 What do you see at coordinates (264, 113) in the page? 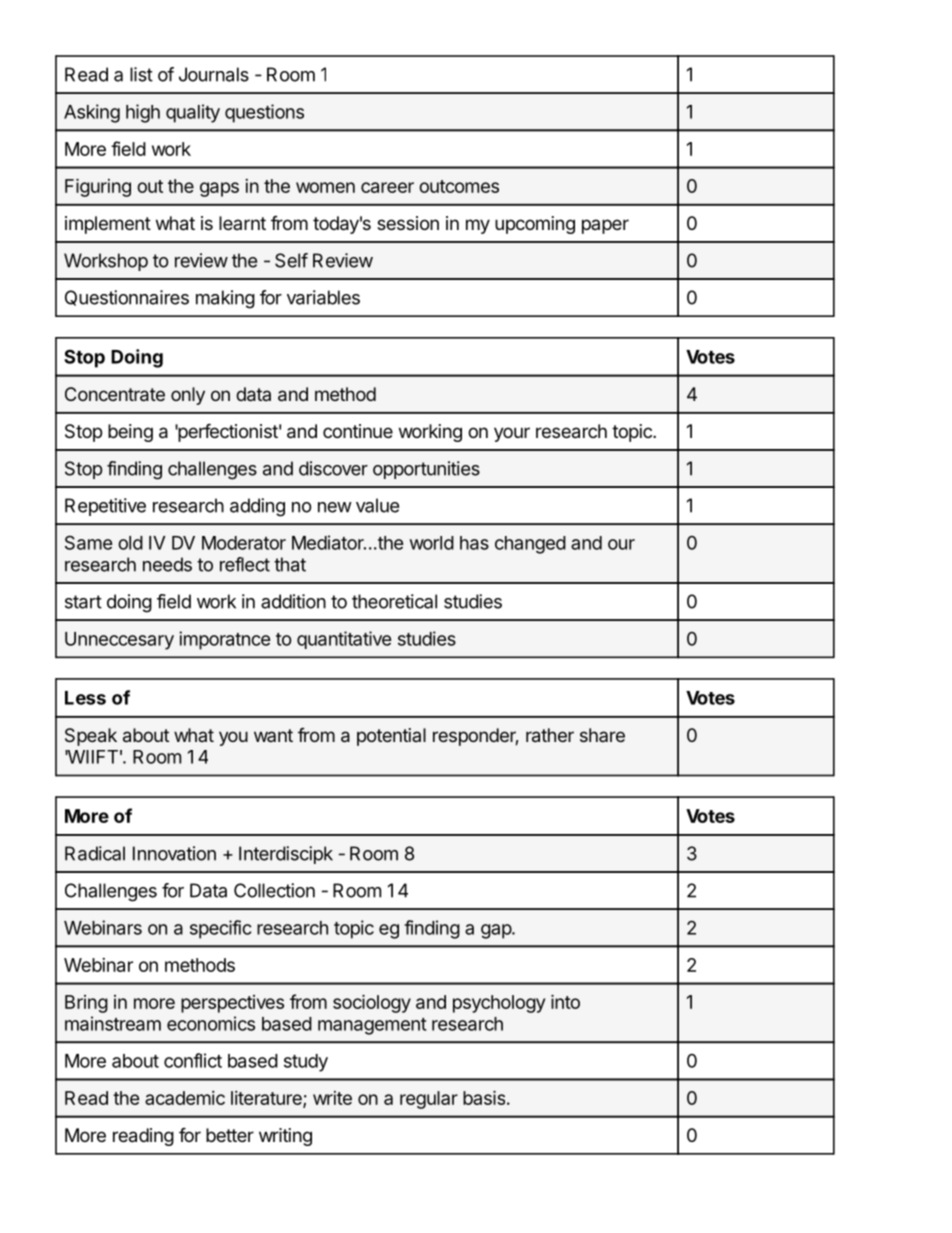
I see `questions` at bounding box center [264, 113].
